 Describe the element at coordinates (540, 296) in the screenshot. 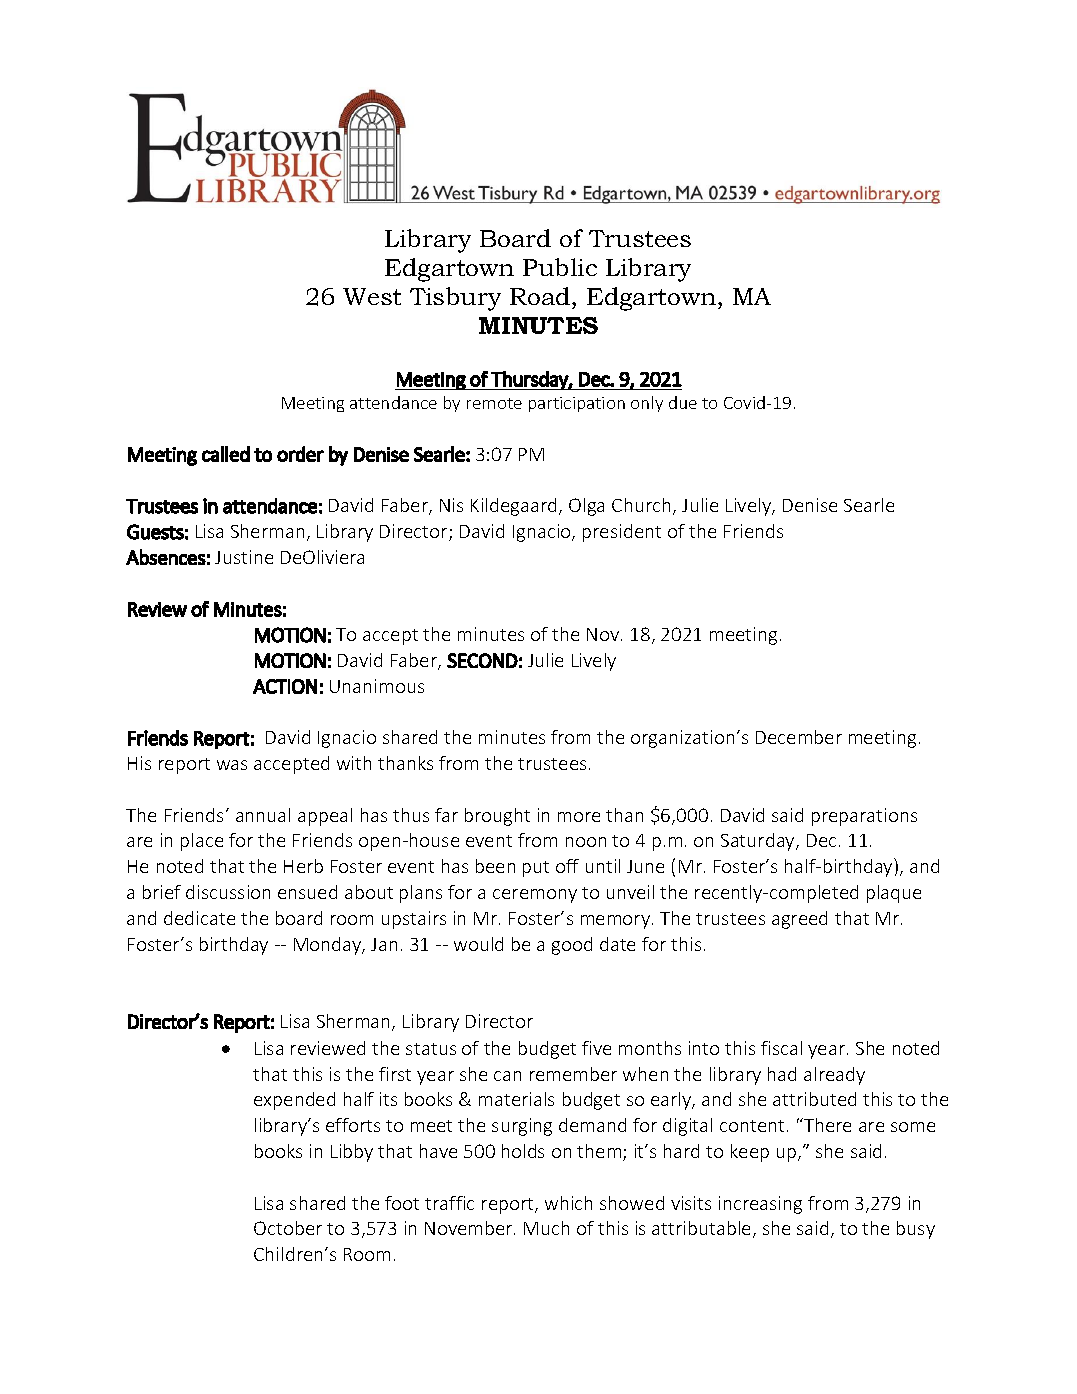

I see `Road` at that location.
